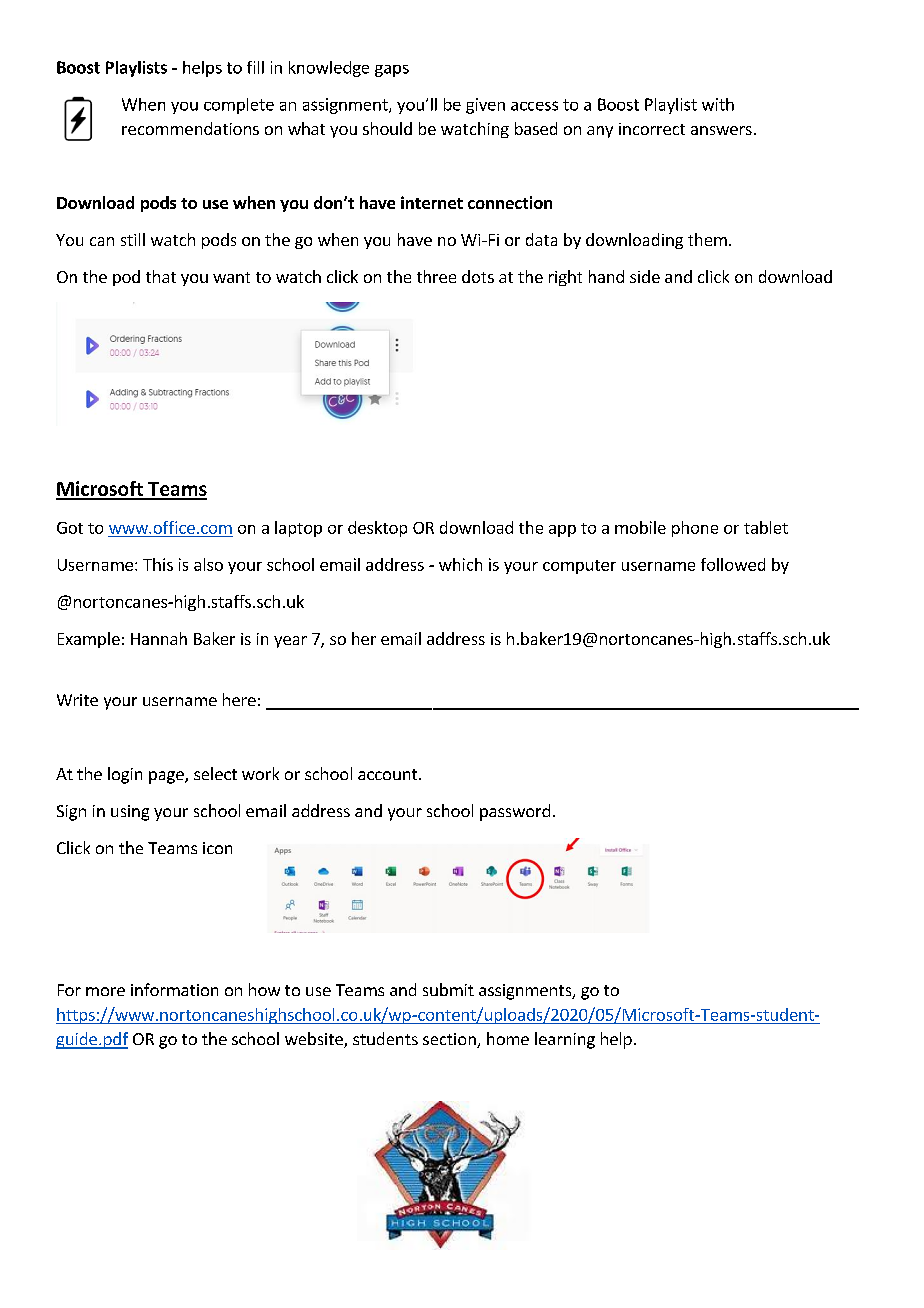 Image resolution: width=924 pixels, height=1308 pixels. I want to click on learning, so click(565, 1040).
